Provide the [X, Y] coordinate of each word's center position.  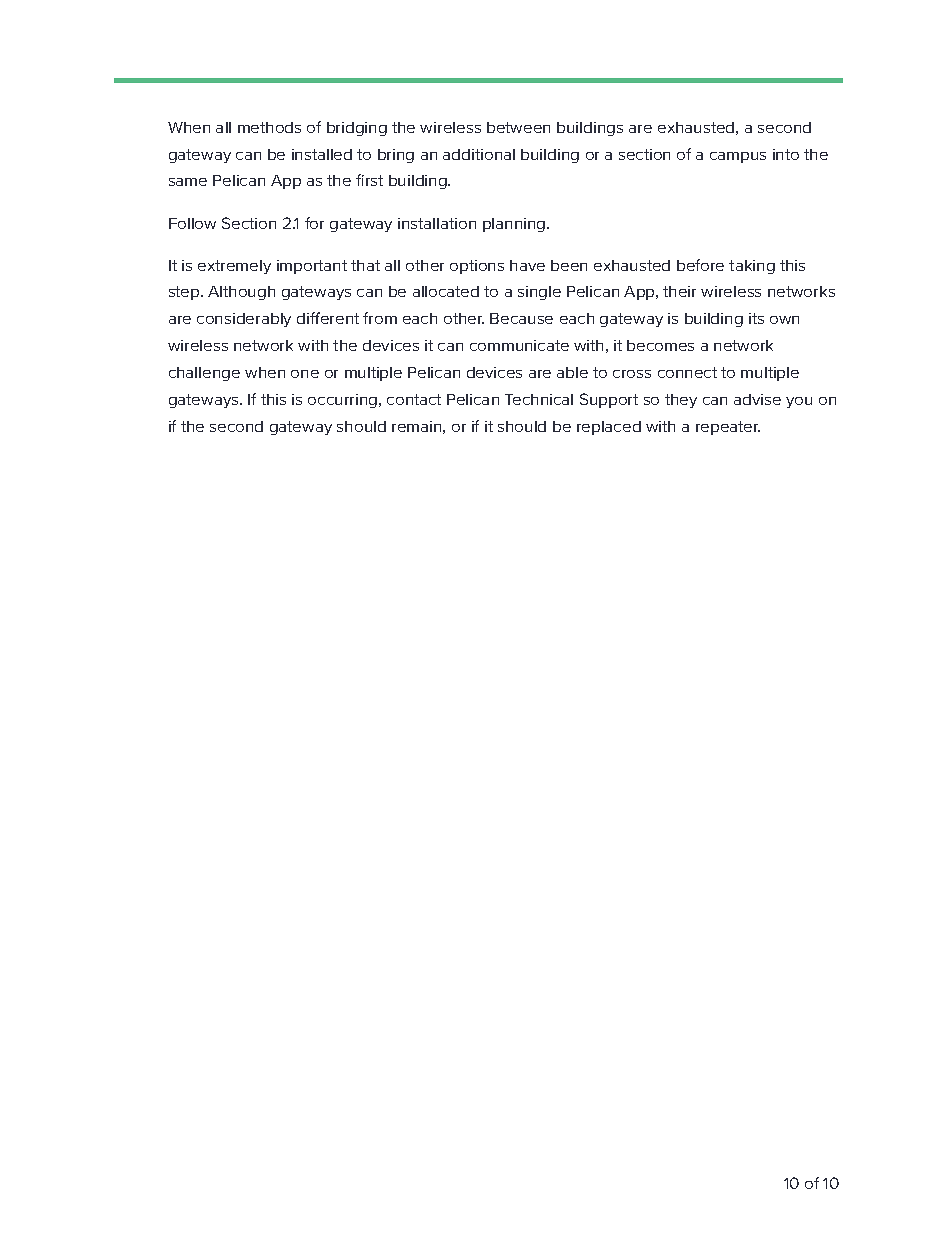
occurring [344, 401]
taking [752, 267]
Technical [539, 399]
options [477, 267]
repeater [728, 428]
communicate [519, 345]
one [305, 374]
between [518, 127]
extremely [234, 267]
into [786, 154]
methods [269, 127]
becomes [660, 345]
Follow [192, 223]
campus [738, 157]
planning [515, 225]
